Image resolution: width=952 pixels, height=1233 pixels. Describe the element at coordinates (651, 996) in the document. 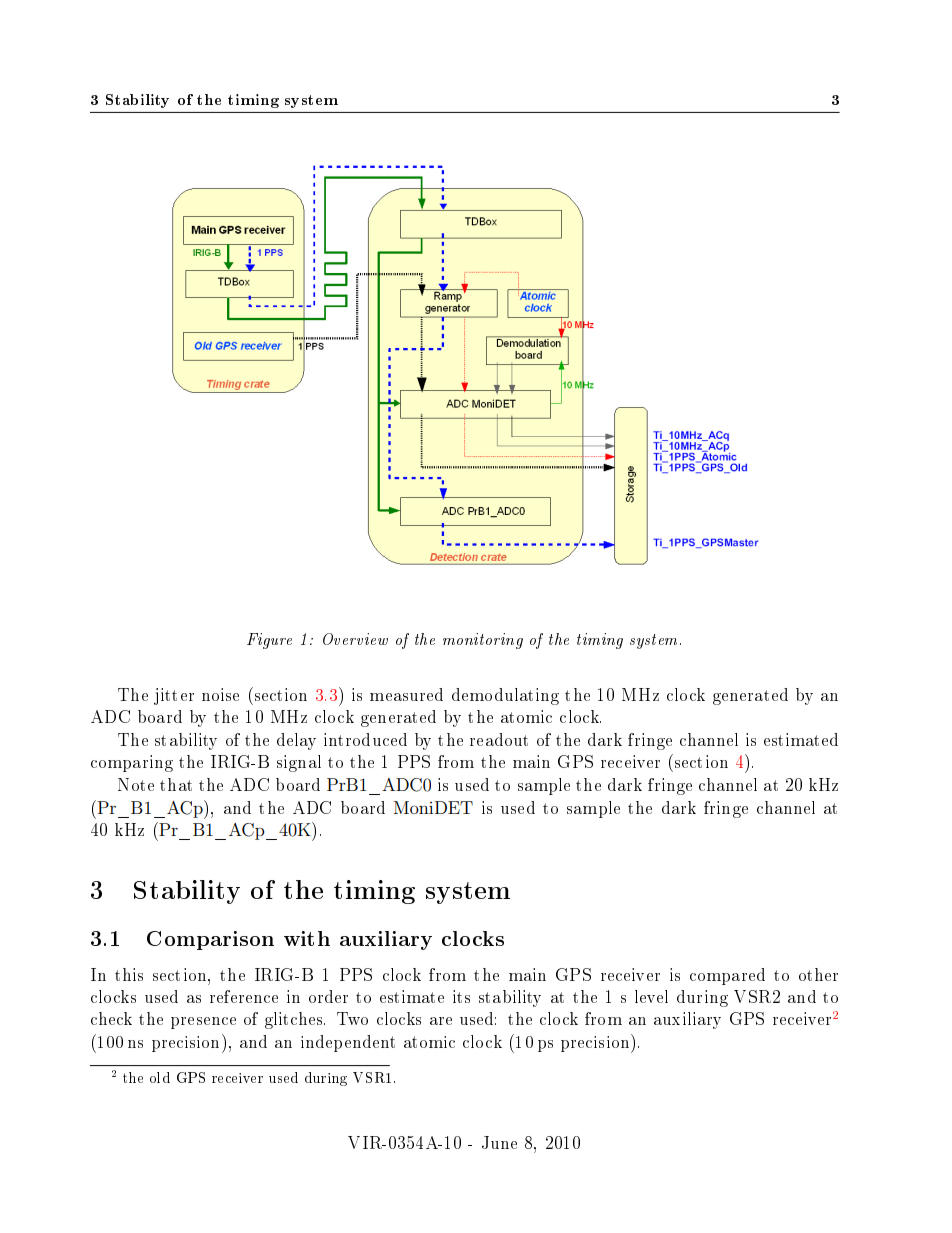

I see `level` at that location.
